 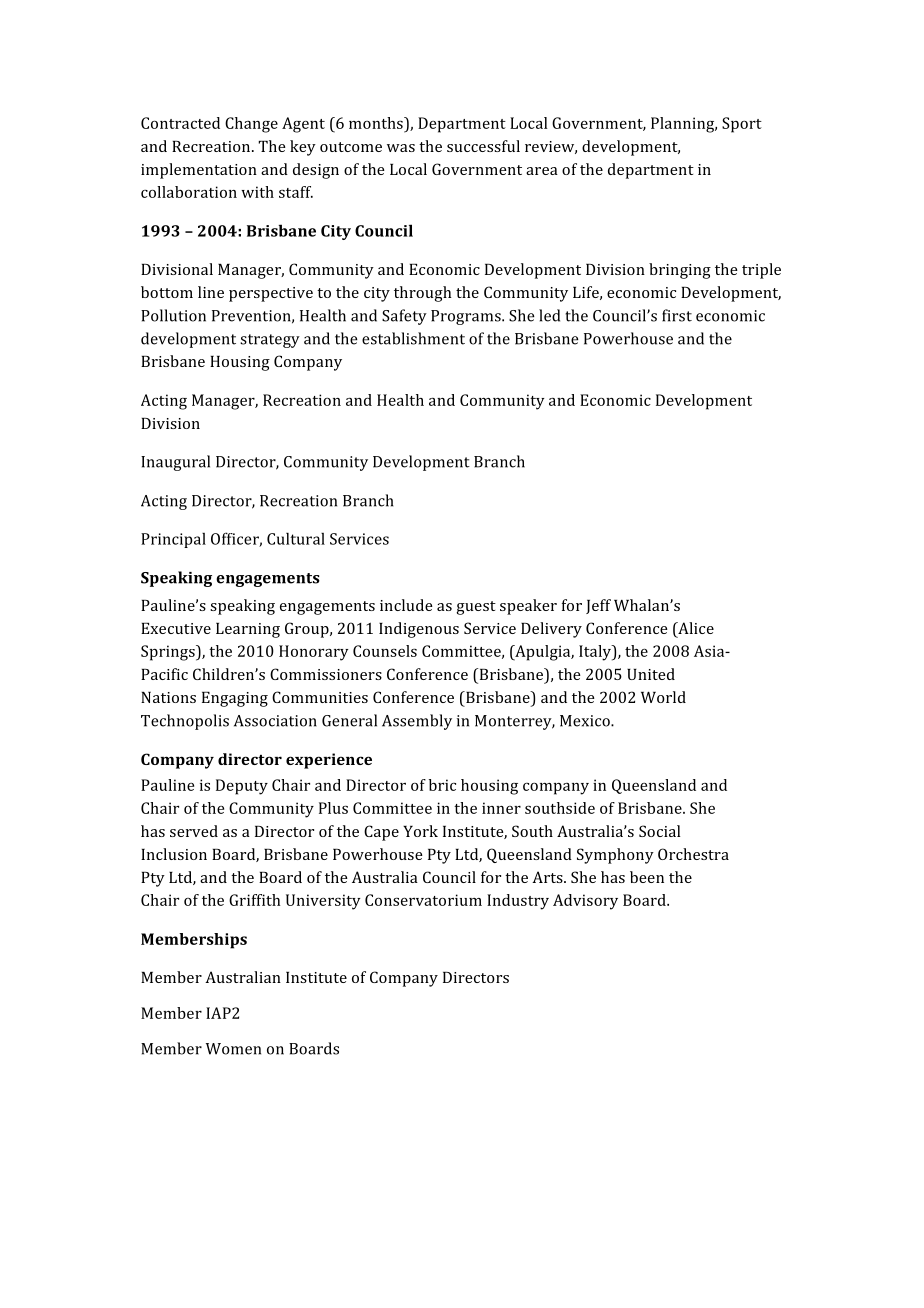 I want to click on Learning, so click(x=248, y=630).
